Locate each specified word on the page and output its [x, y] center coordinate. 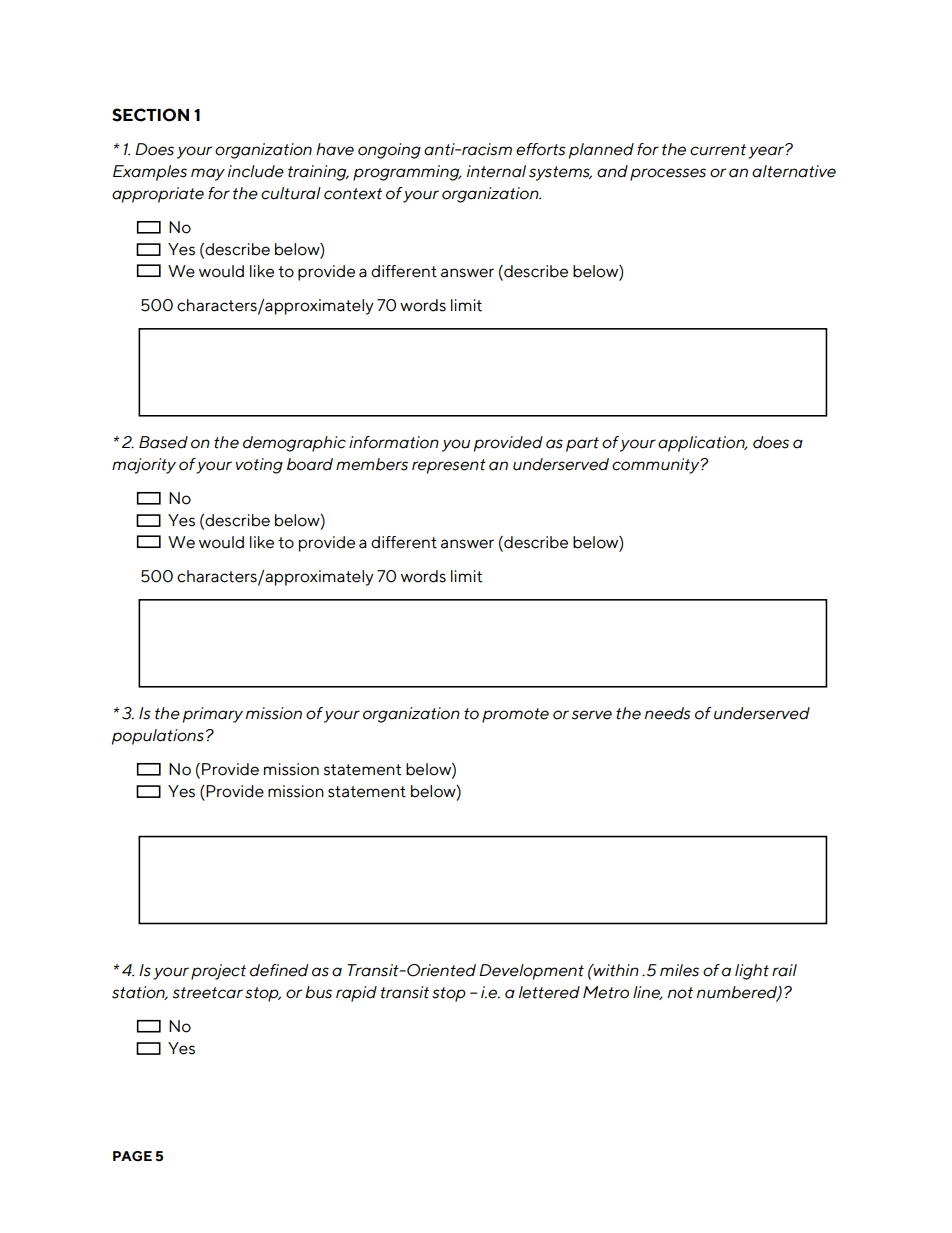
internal [496, 171]
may [208, 174]
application [702, 444]
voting [259, 466]
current [718, 150]
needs [667, 713]
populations [158, 737]
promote [515, 715]
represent [449, 466]
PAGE [132, 1156]
